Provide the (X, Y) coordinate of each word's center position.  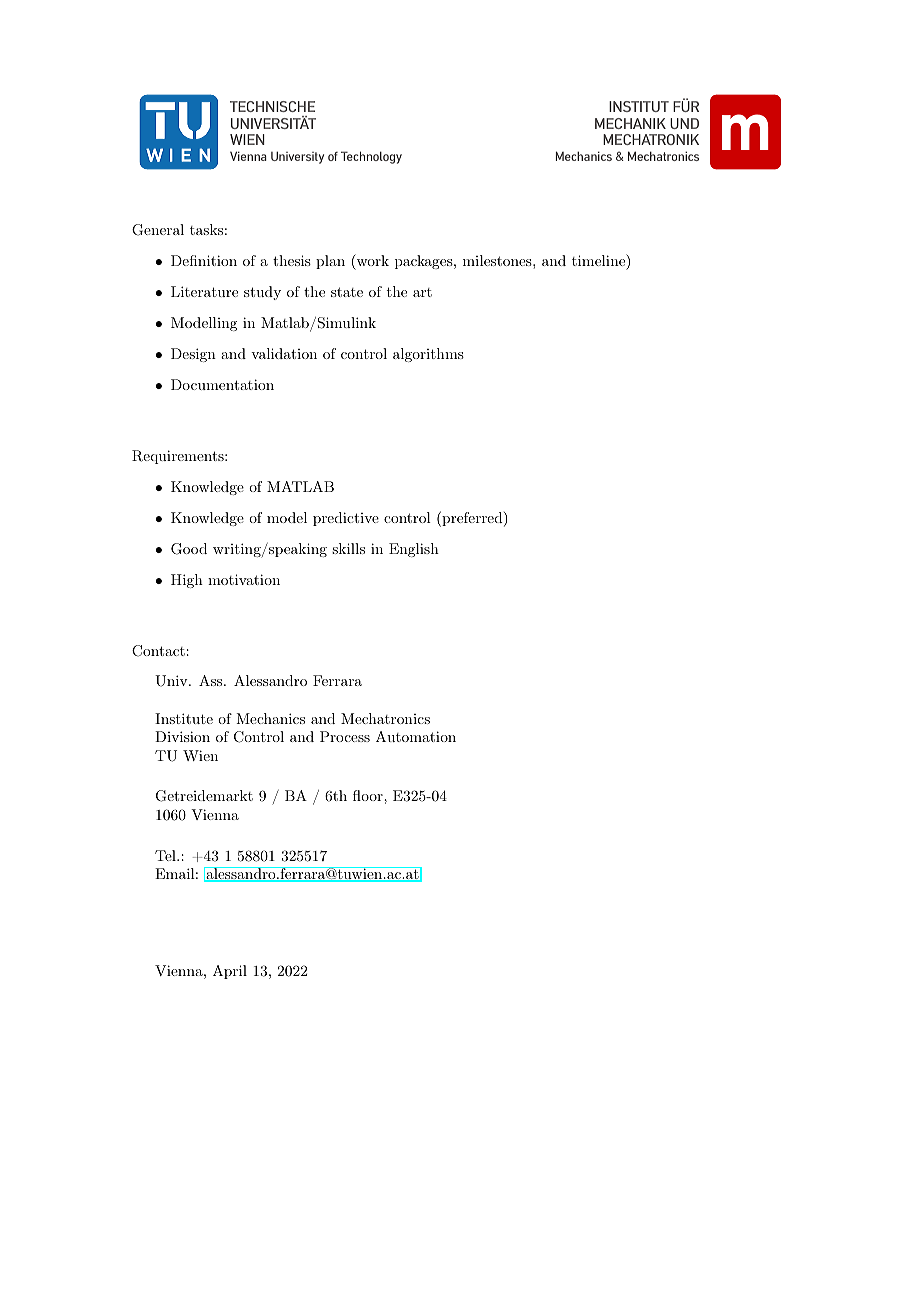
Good (189, 549)
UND (684, 123)
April (230, 972)
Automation (416, 736)
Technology (371, 157)
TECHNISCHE (272, 106)
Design (193, 355)
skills (348, 548)
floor (369, 795)
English (414, 550)
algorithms (428, 355)
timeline (599, 260)
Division (182, 736)
